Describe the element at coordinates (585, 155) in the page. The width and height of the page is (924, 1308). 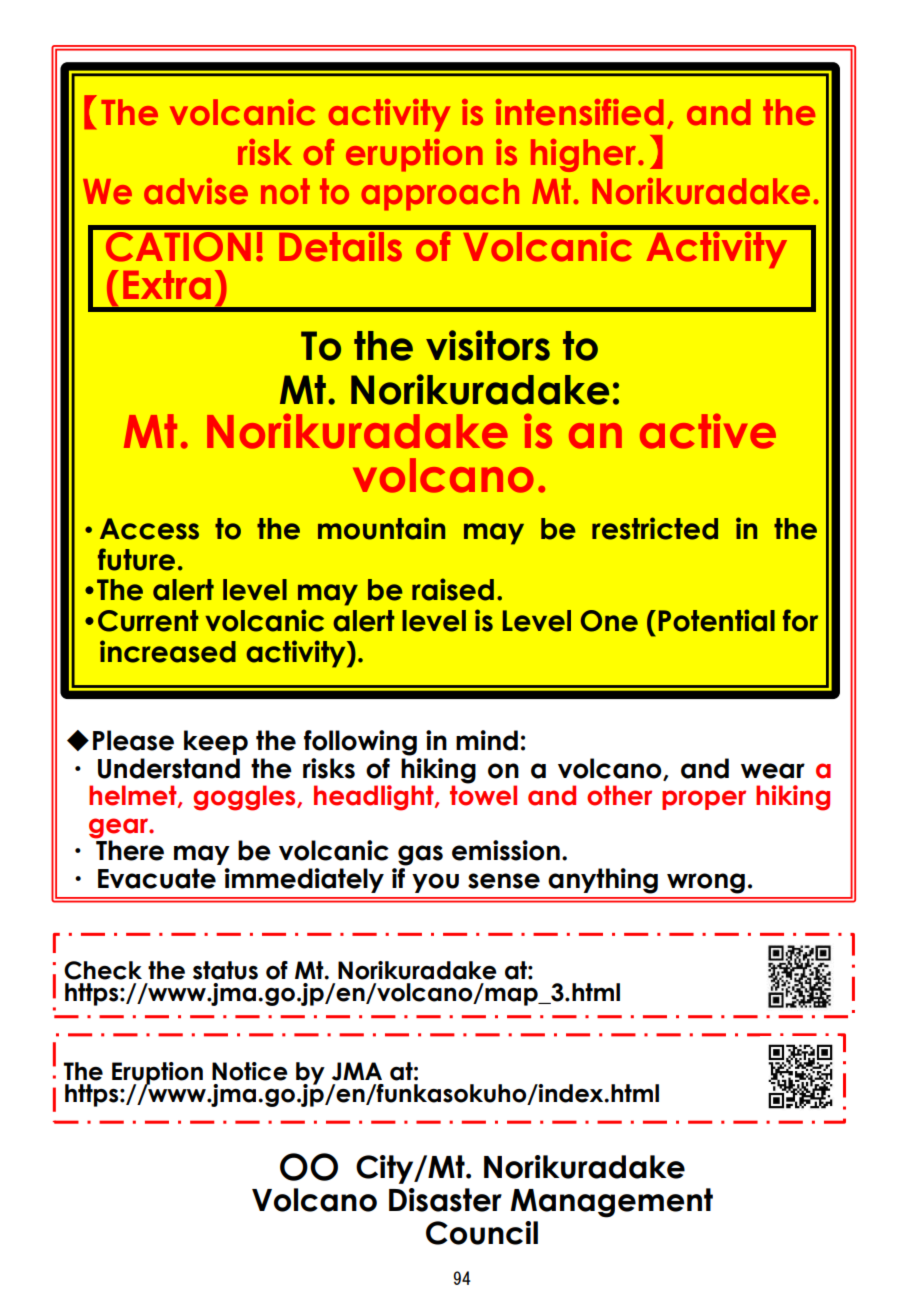
I see `higher` at that location.
